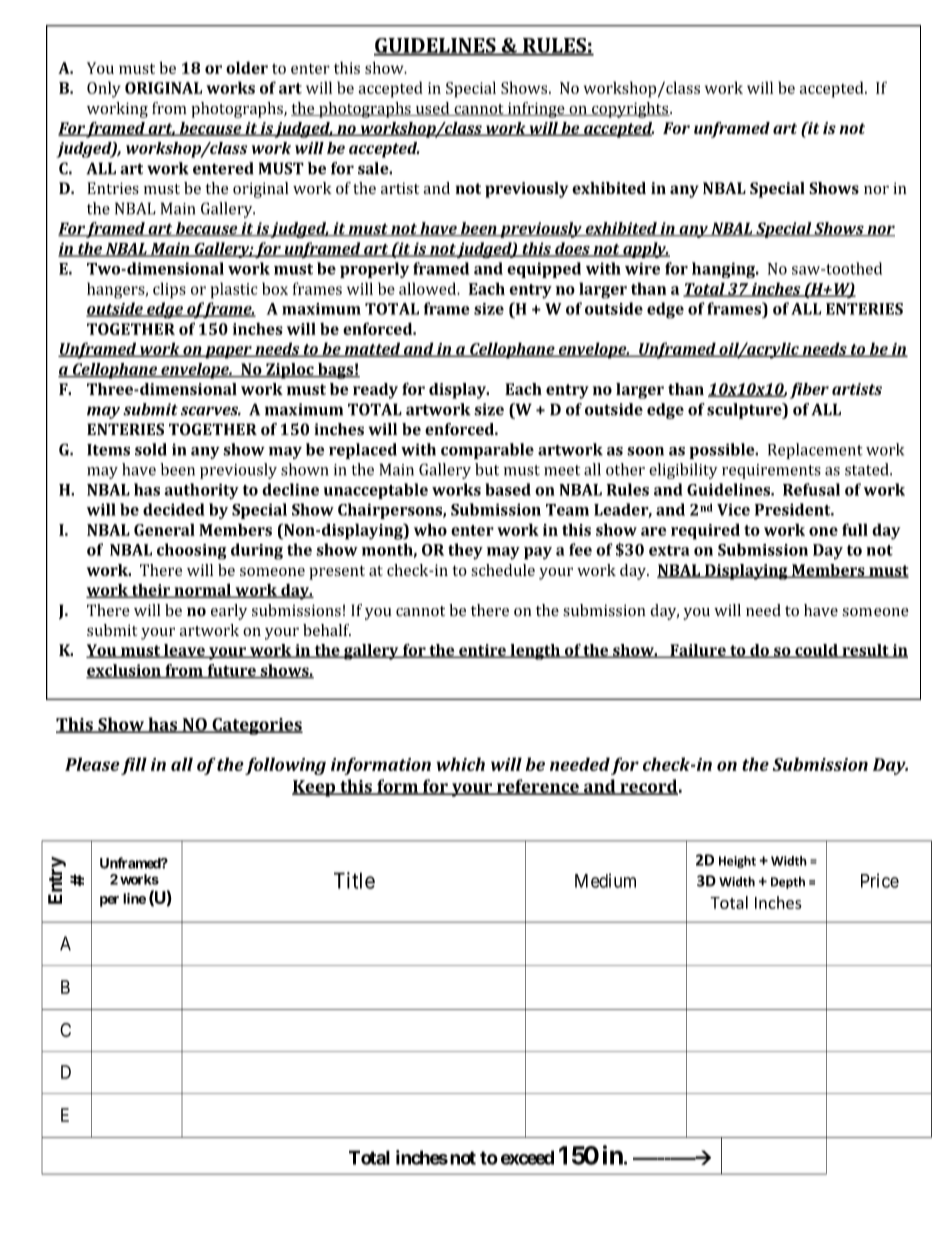 Image resolution: width=952 pixels, height=1233 pixels. What do you see at coordinates (527, 1157) in the page?
I see `exceed` at bounding box center [527, 1157].
